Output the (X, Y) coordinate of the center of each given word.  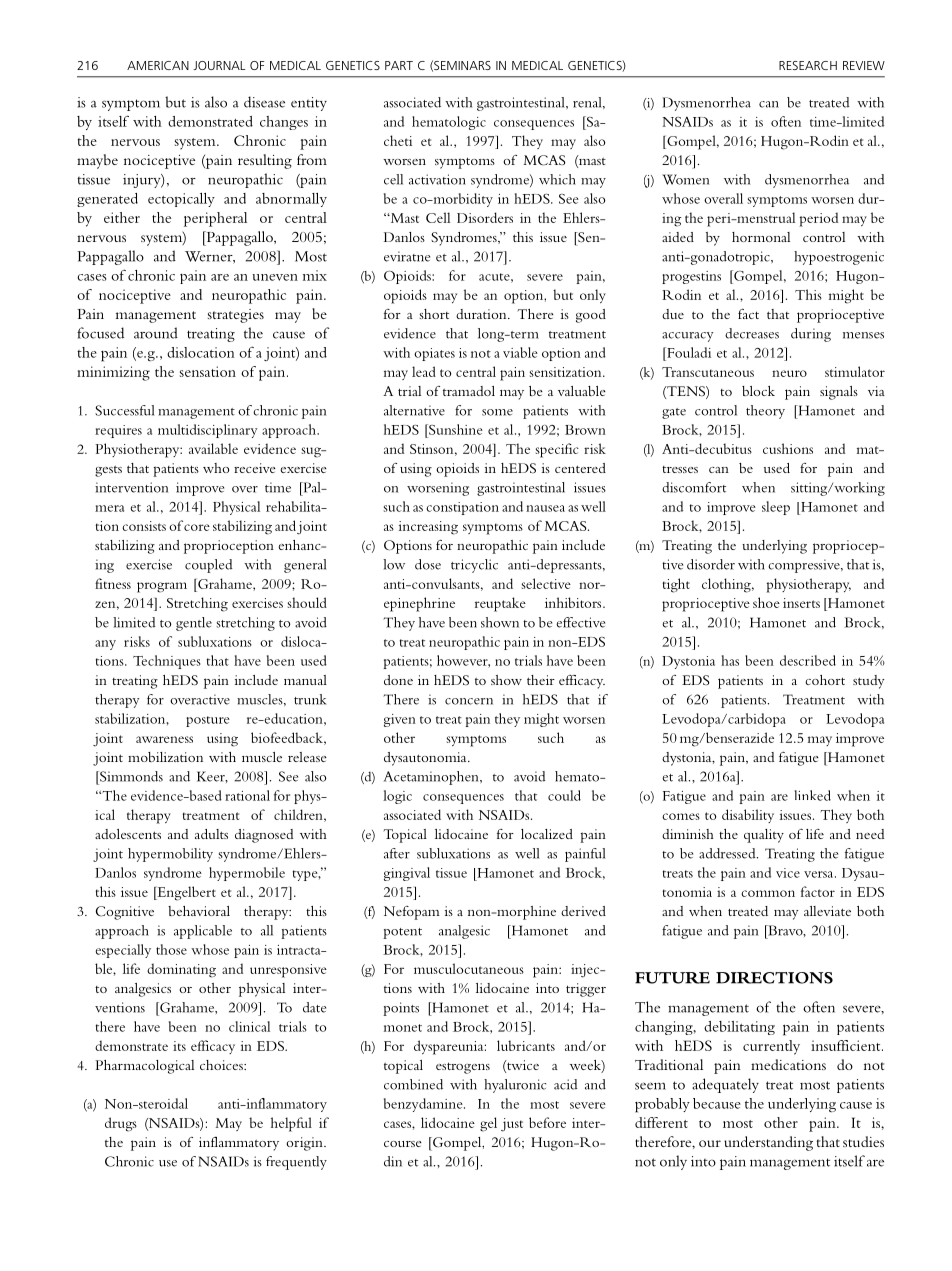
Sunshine (455, 429)
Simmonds (130, 776)
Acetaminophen (432, 778)
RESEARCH (808, 65)
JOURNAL (219, 65)
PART (399, 65)
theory (765, 412)
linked (813, 795)
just (512, 1125)
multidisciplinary (208, 431)
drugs (121, 1124)
